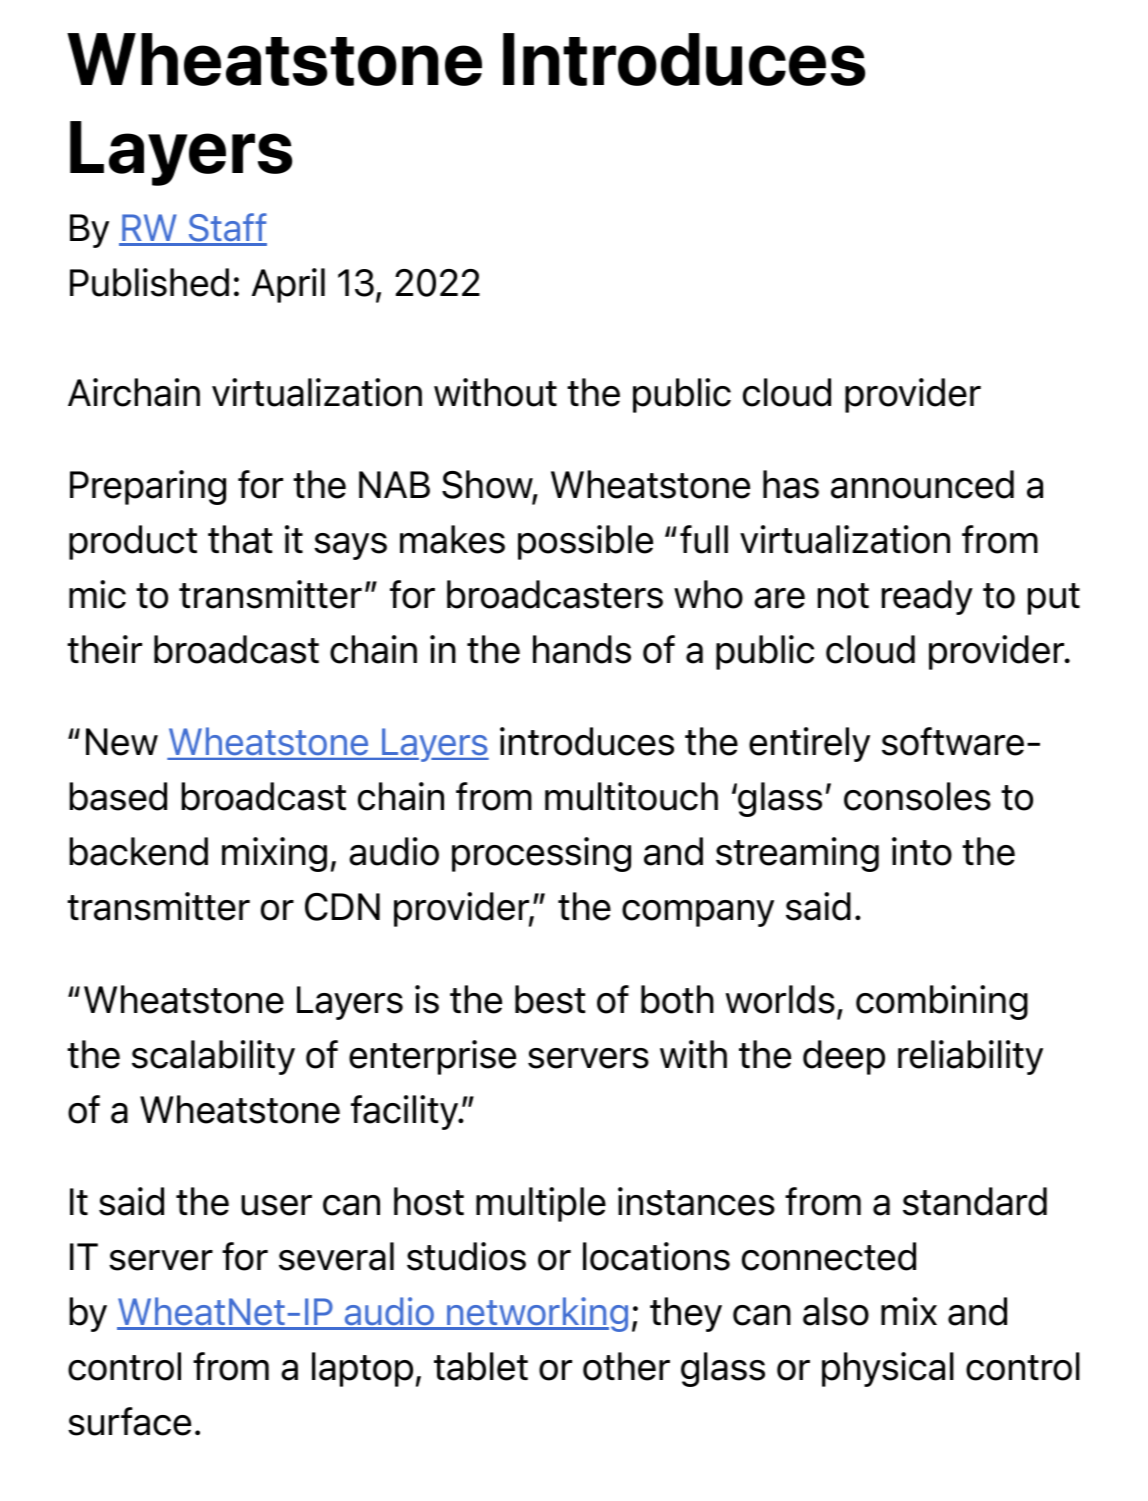 The width and height of the screenshot is (1148, 1501). Describe the element at coordinates (104, 649) in the screenshot. I see `their` at that location.
